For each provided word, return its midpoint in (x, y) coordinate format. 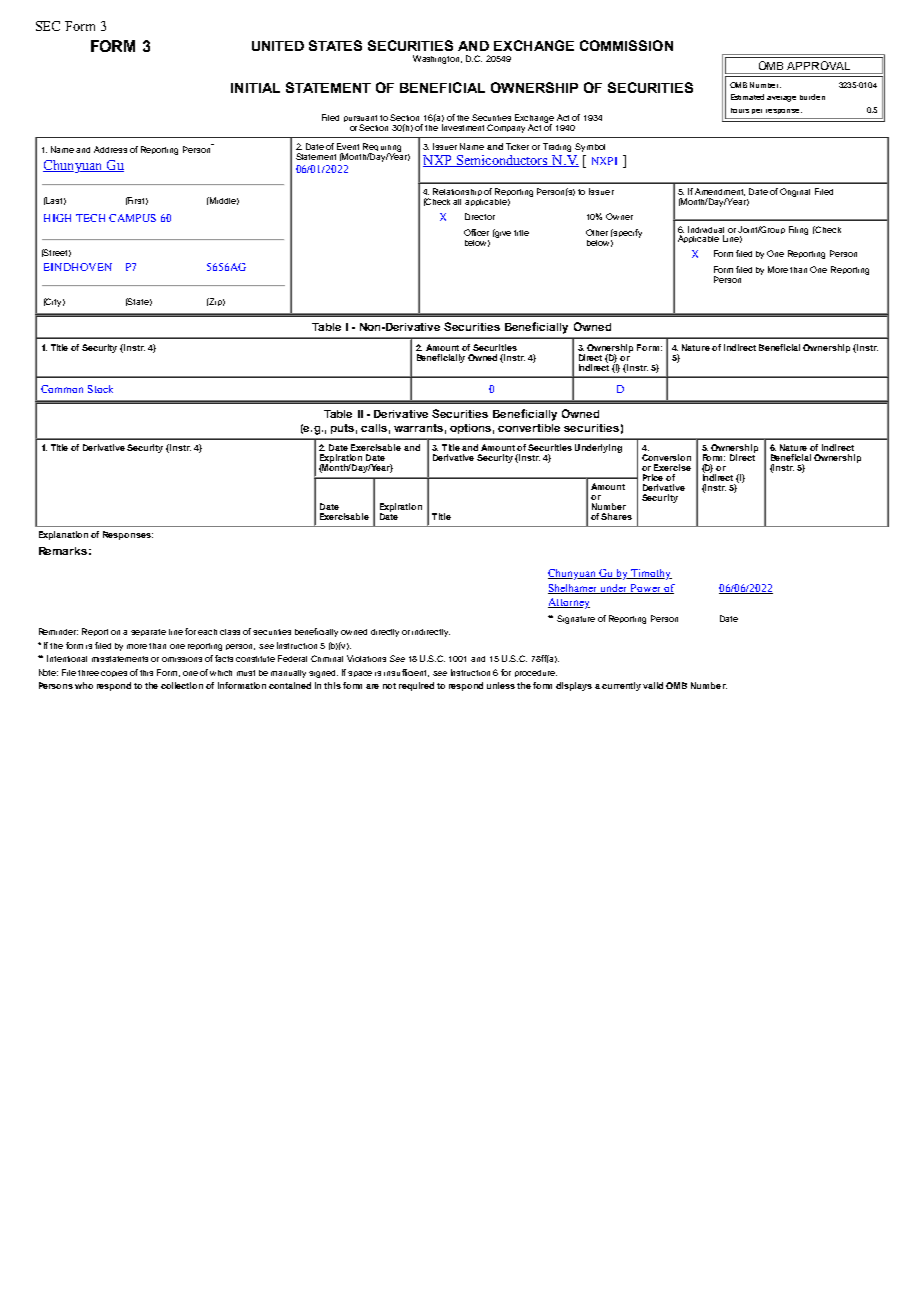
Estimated (747, 97)
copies (114, 674)
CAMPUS (132, 218)
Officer (476, 232)
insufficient (406, 673)
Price (653, 477)
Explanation (63, 535)
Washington (437, 59)
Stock (100, 389)
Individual (706, 229)
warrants (418, 428)
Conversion (666, 457)
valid (653, 685)
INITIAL (255, 88)
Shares (616, 516)
